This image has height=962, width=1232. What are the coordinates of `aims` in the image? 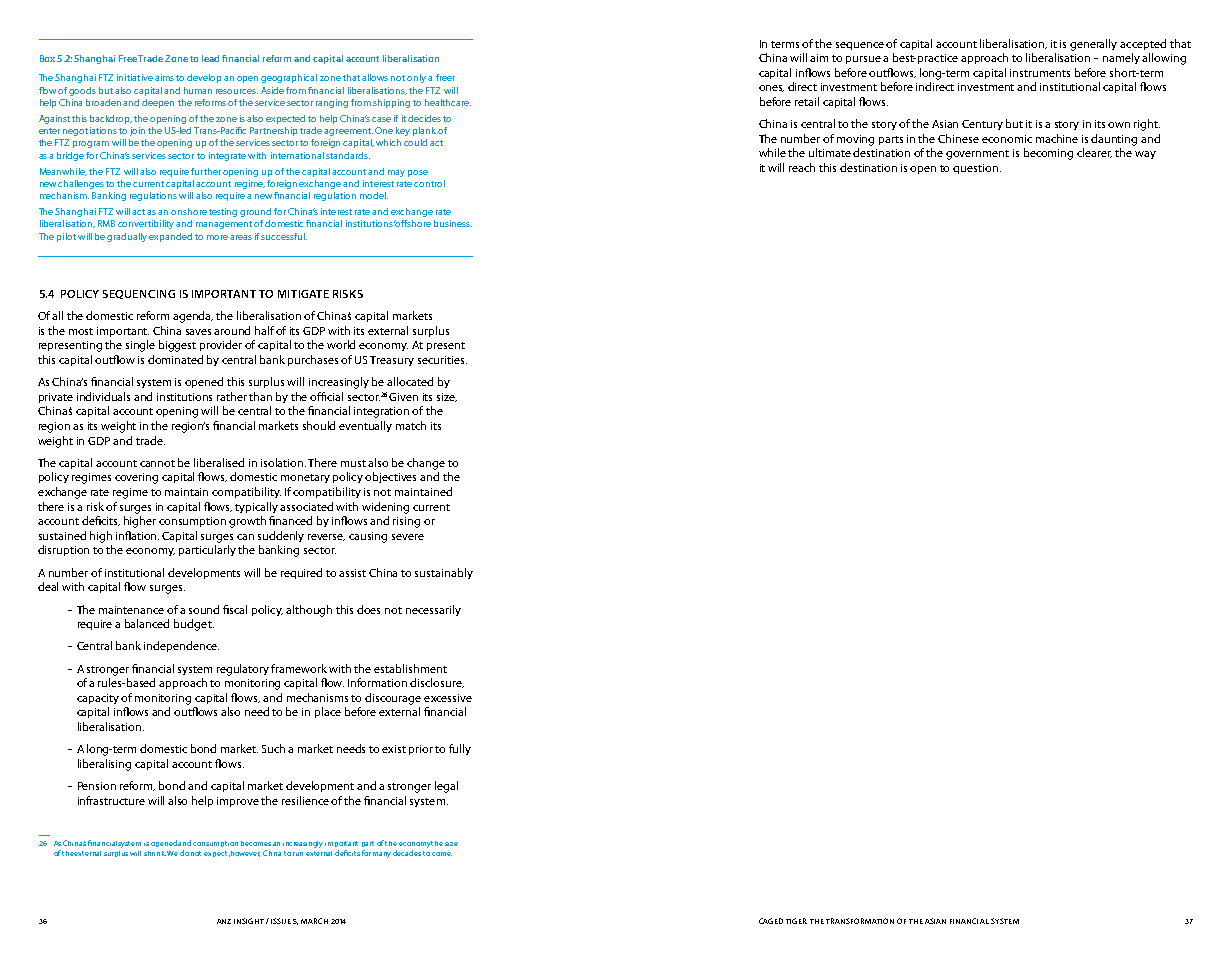 It's located at (164, 77).
